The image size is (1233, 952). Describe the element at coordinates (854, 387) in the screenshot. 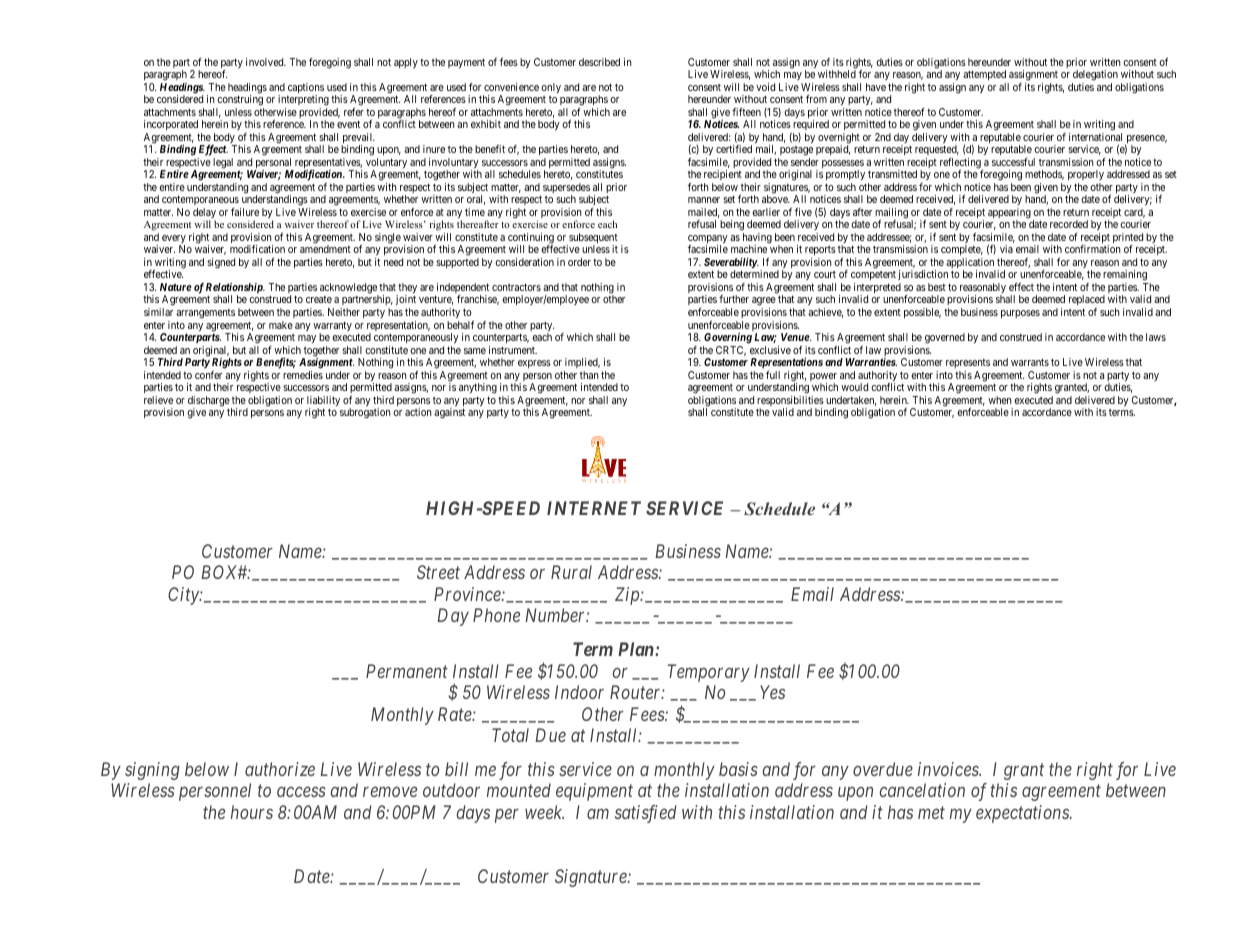

I see `would` at that location.
